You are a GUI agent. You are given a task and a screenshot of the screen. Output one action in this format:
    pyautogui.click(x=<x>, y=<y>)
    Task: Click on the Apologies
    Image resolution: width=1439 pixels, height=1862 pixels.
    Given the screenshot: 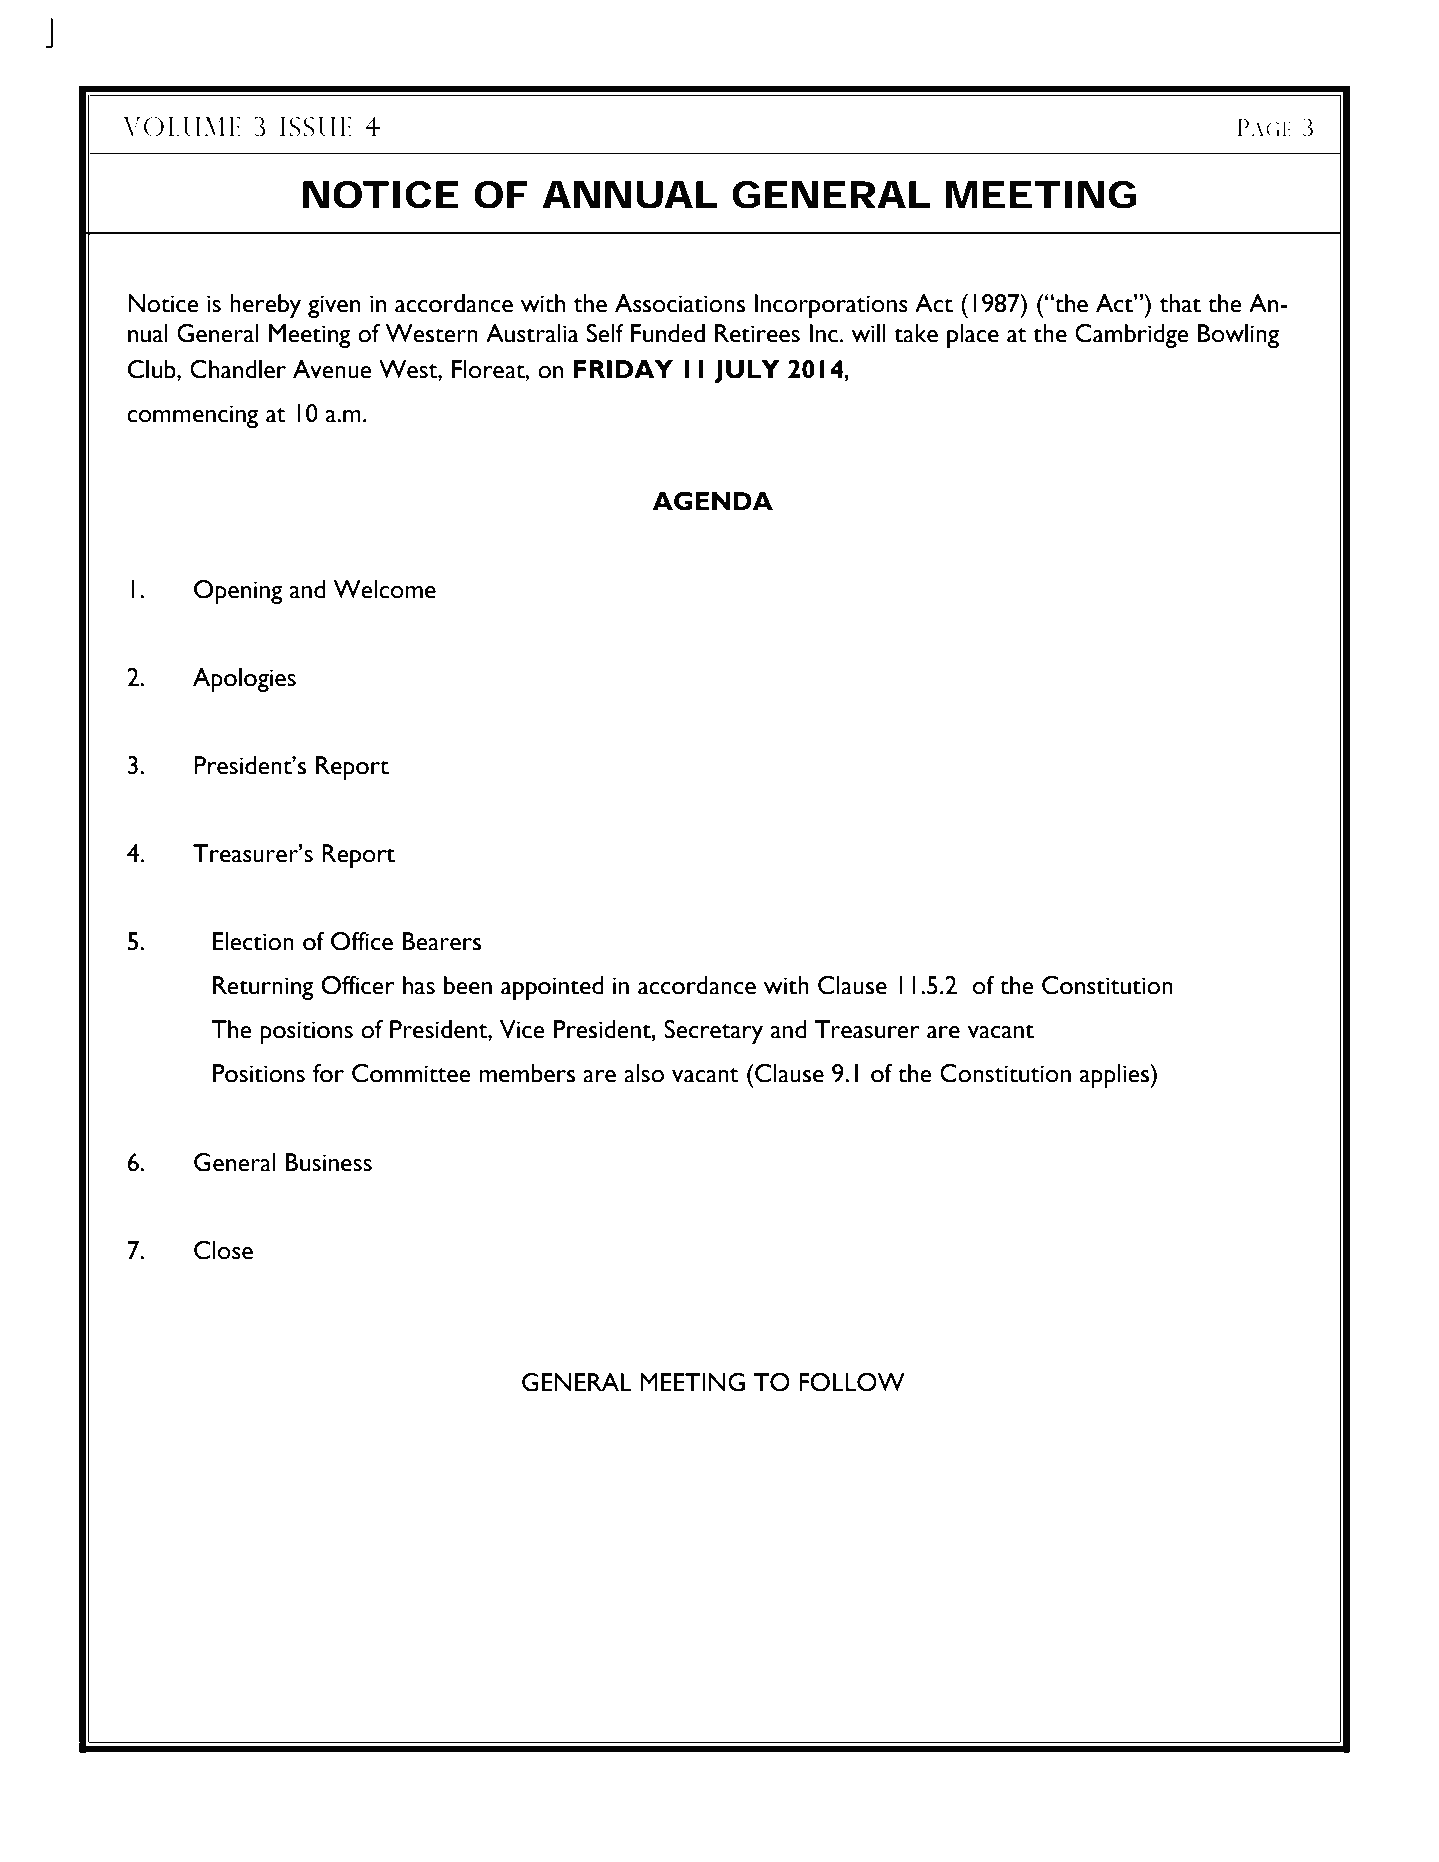 What is the action you would take?
    pyautogui.click(x=244, y=680)
